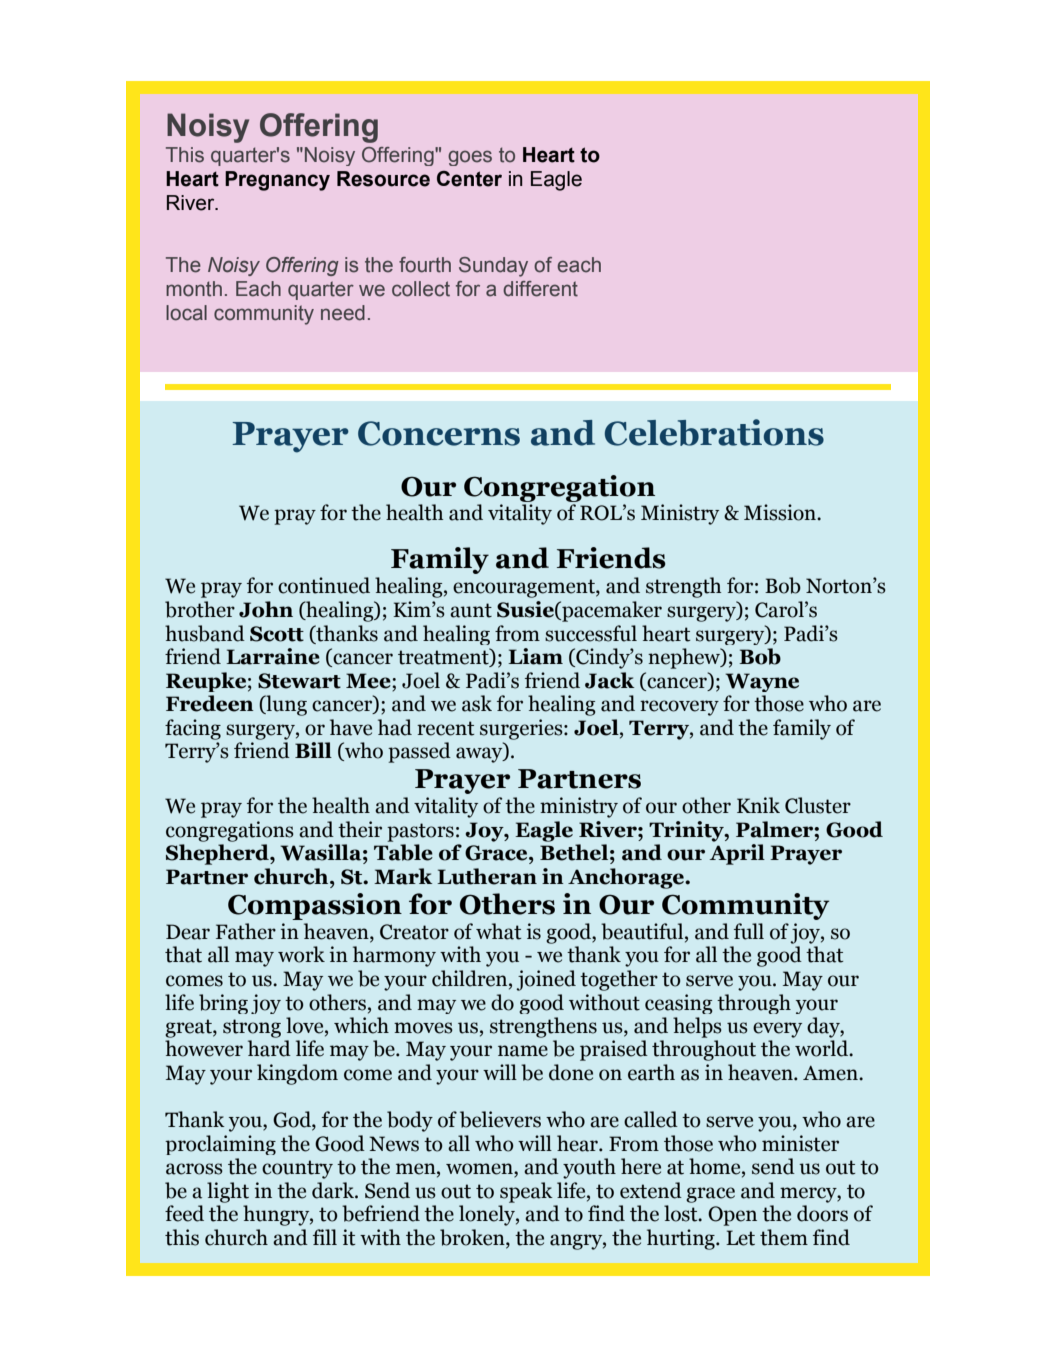  I want to click on Lutheran, so click(487, 876).
